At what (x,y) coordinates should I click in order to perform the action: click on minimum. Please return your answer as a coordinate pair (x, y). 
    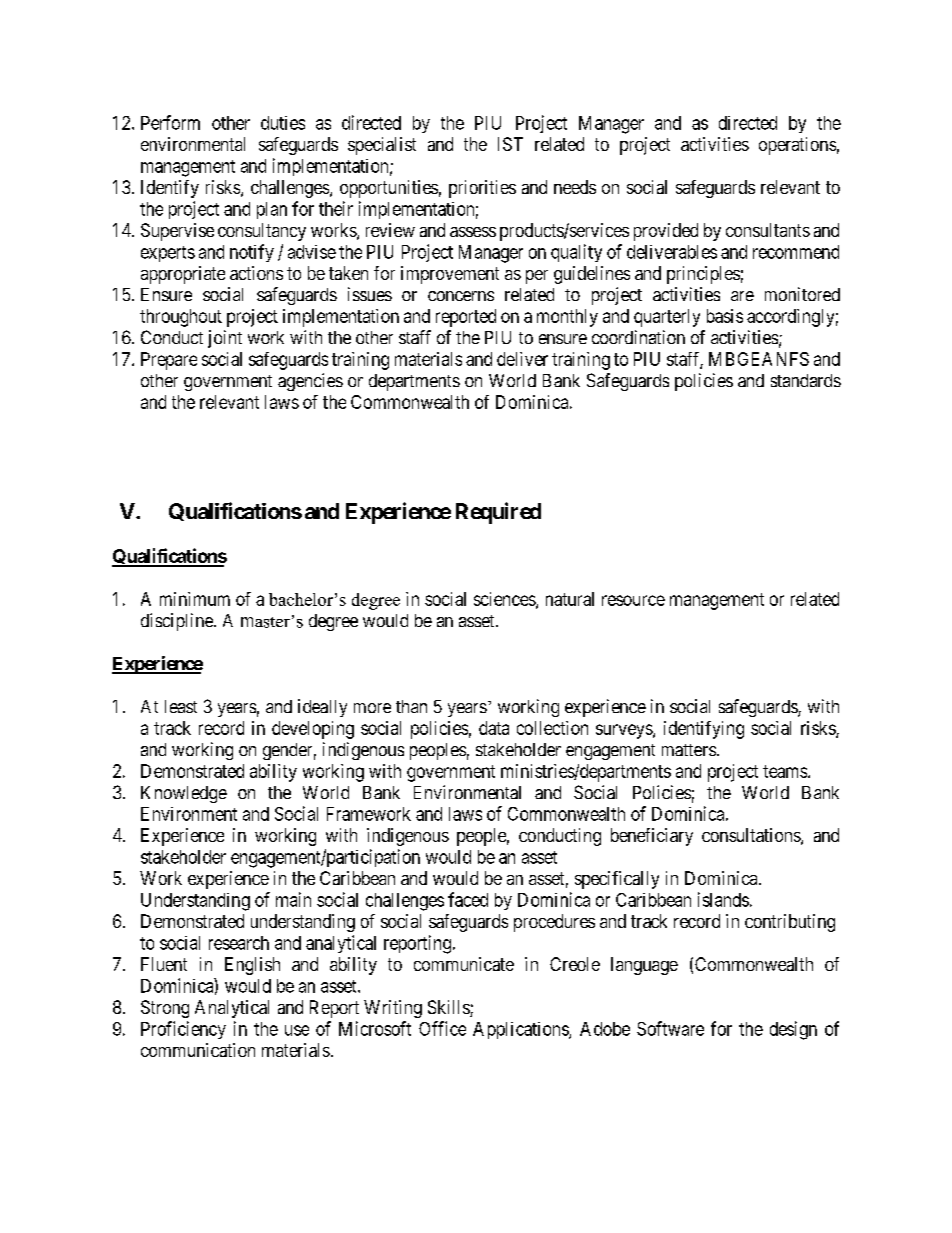
    Looking at the image, I should click on (195, 599).
